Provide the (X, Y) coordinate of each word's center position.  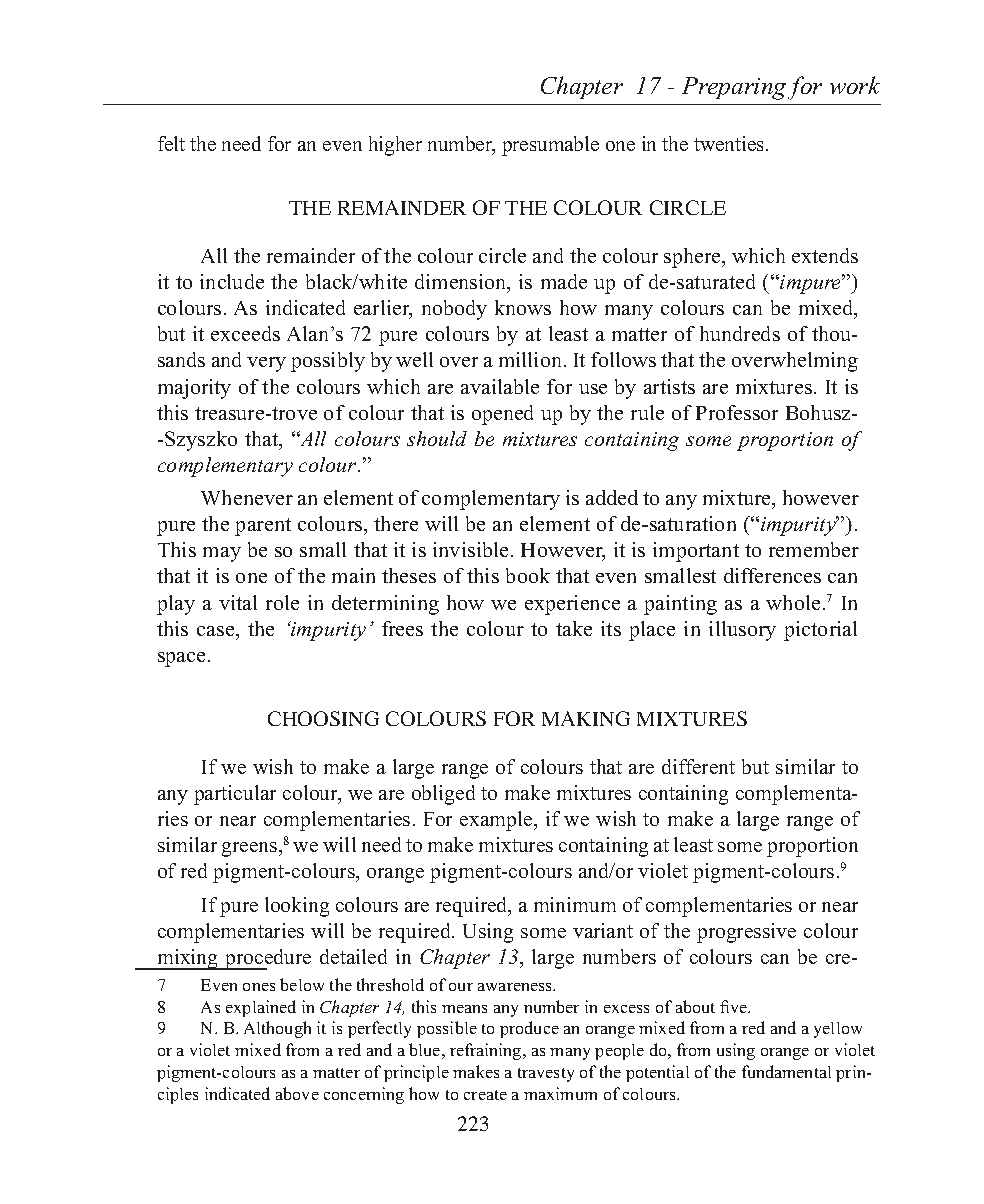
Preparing (734, 88)
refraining (487, 1051)
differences (772, 575)
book (528, 575)
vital (238, 602)
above (297, 1093)
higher (395, 146)
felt (171, 143)
